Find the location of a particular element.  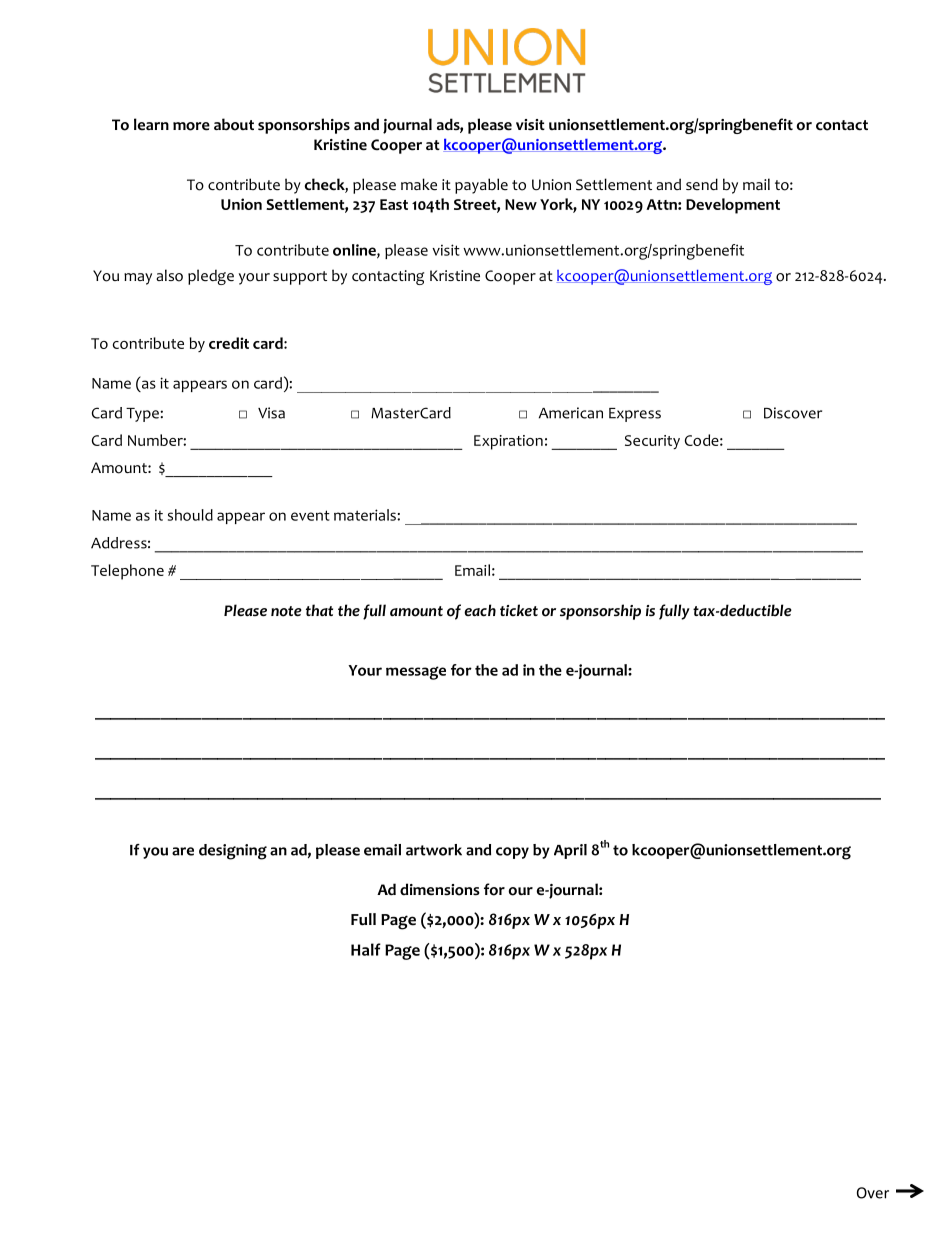

more is located at coordinates (191, 126).
